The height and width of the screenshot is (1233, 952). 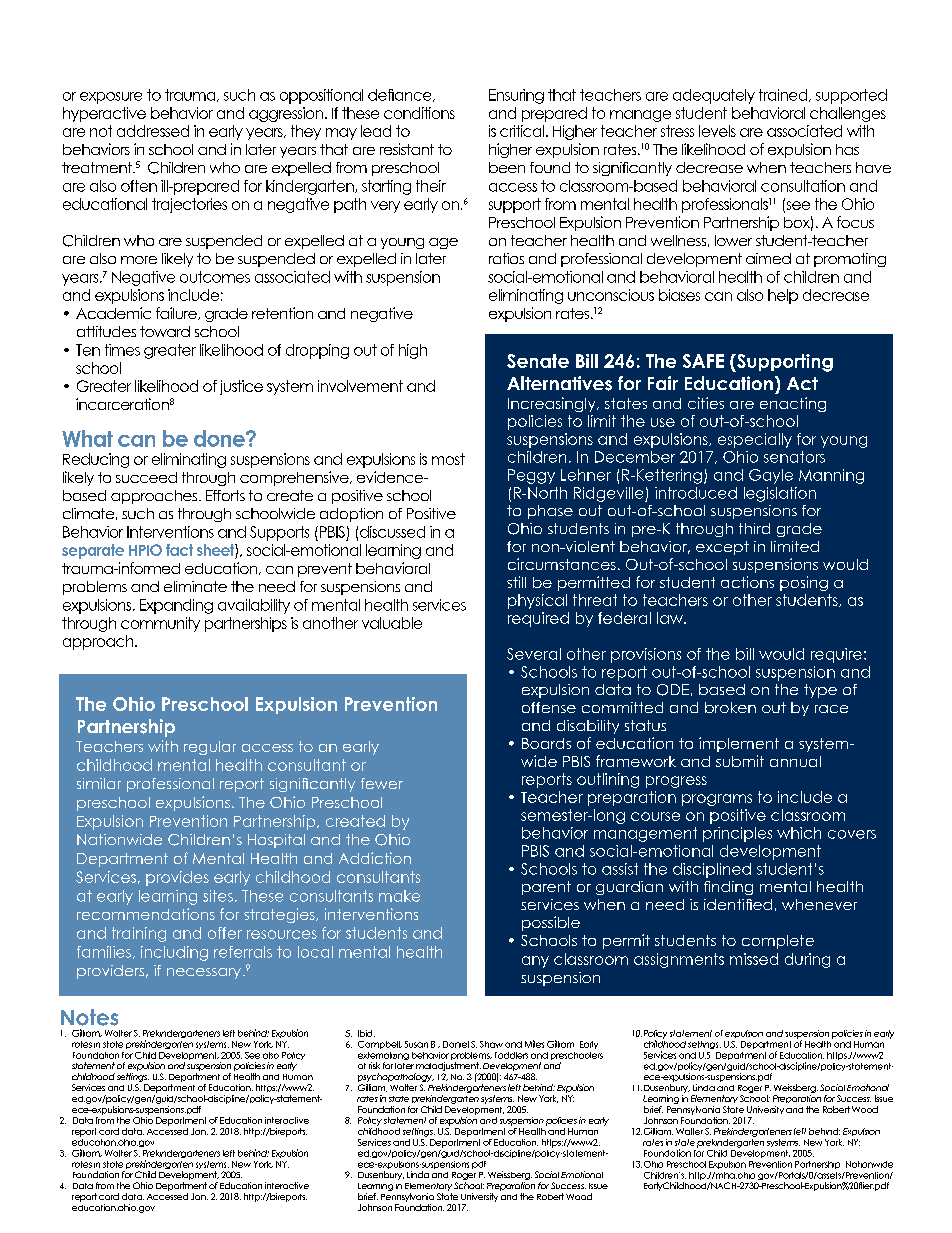 I want to click on Senate, so click(x=538, y=361).
